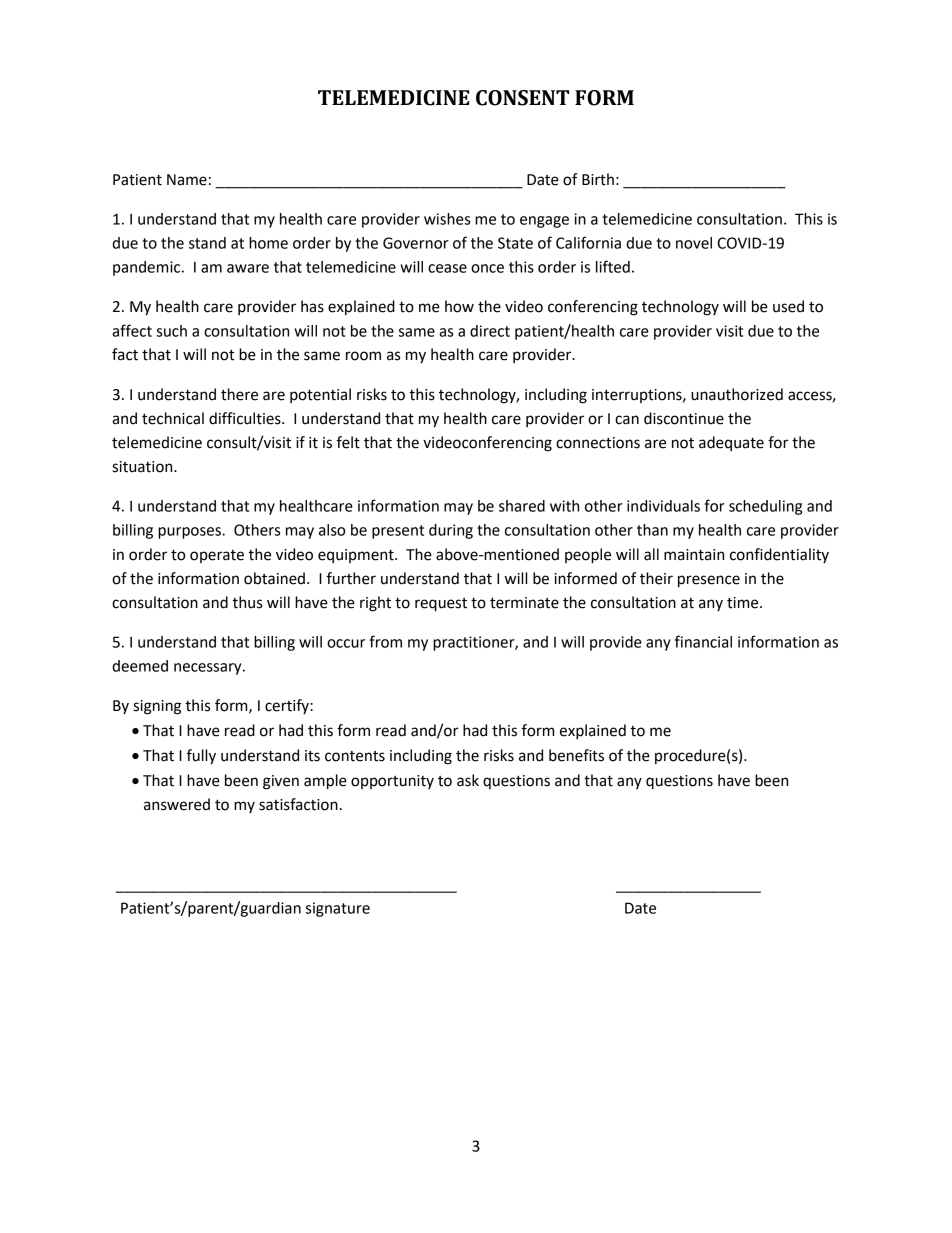 The width and height of the image is (952, 1233). What do you see at coordinates (190, 533) in the image?
I see `purposes` at bounding box center [190, 533].
